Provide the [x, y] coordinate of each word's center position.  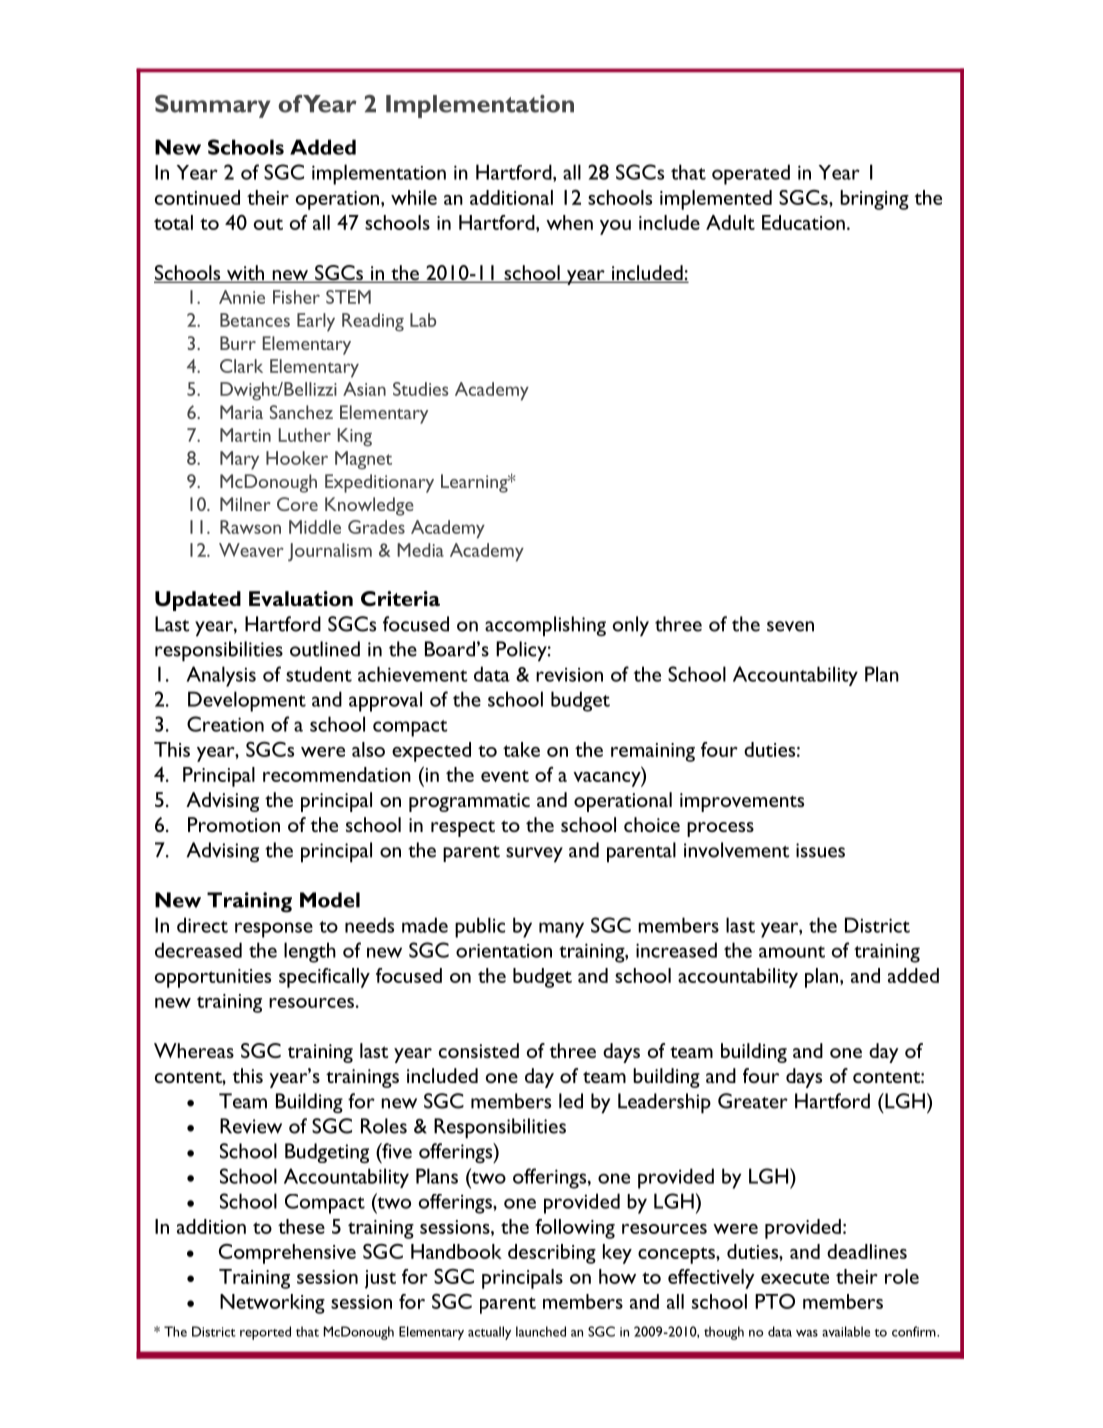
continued [197, 197]
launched [541, 1331]
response [274, 930]
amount [792, 952]
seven [790, 626]
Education [803, 222]
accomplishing [545, 626]
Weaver [251, 550]
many [561, 930]
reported [265, 1333]
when [569, 222]
